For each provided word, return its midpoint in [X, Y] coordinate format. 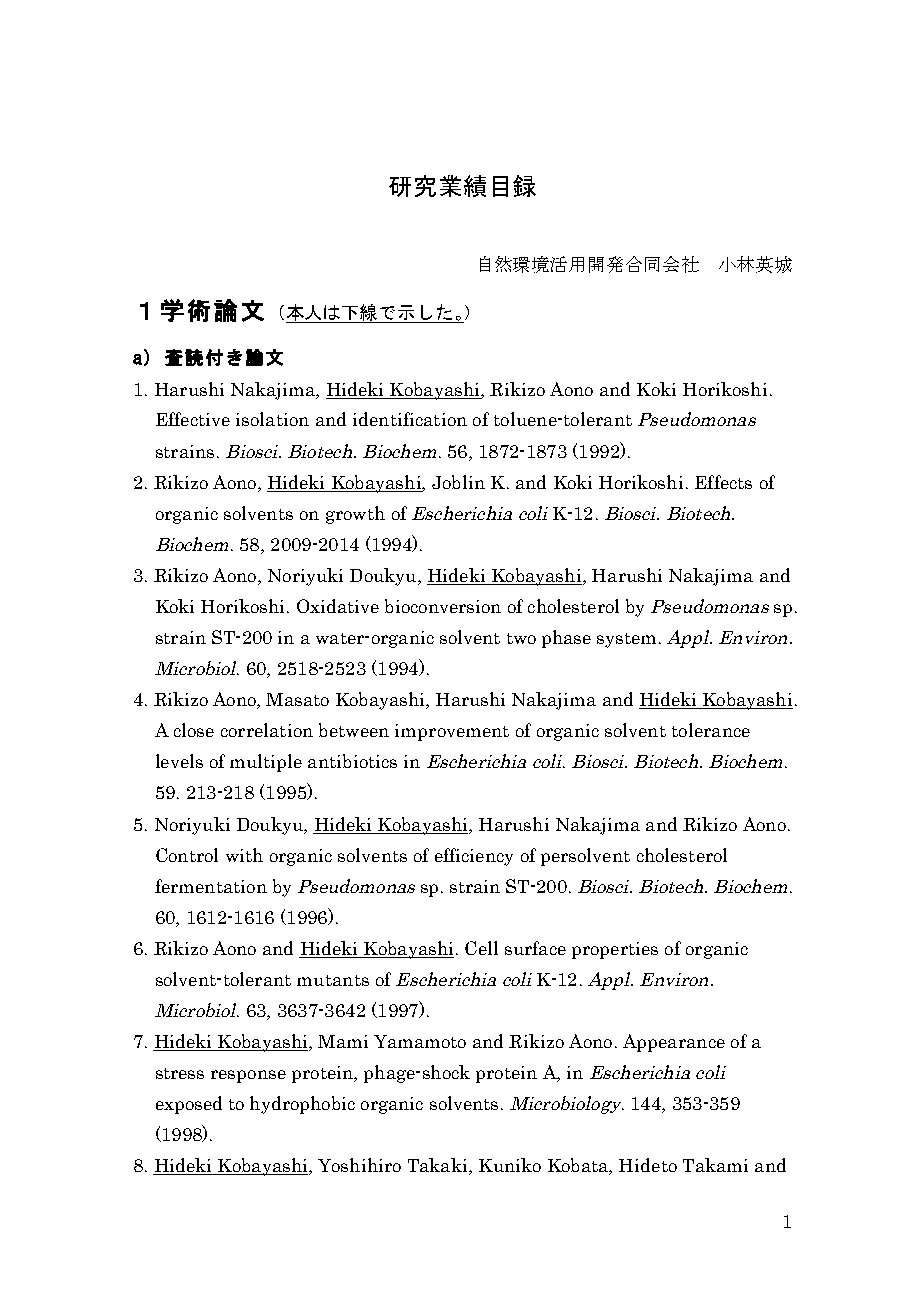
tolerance [711, 730]
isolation [272, 419]
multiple [266, 763]
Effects [723, 482]
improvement [452, 732]
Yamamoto [420, 1041]
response [248, 1076]
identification [410, 419]
